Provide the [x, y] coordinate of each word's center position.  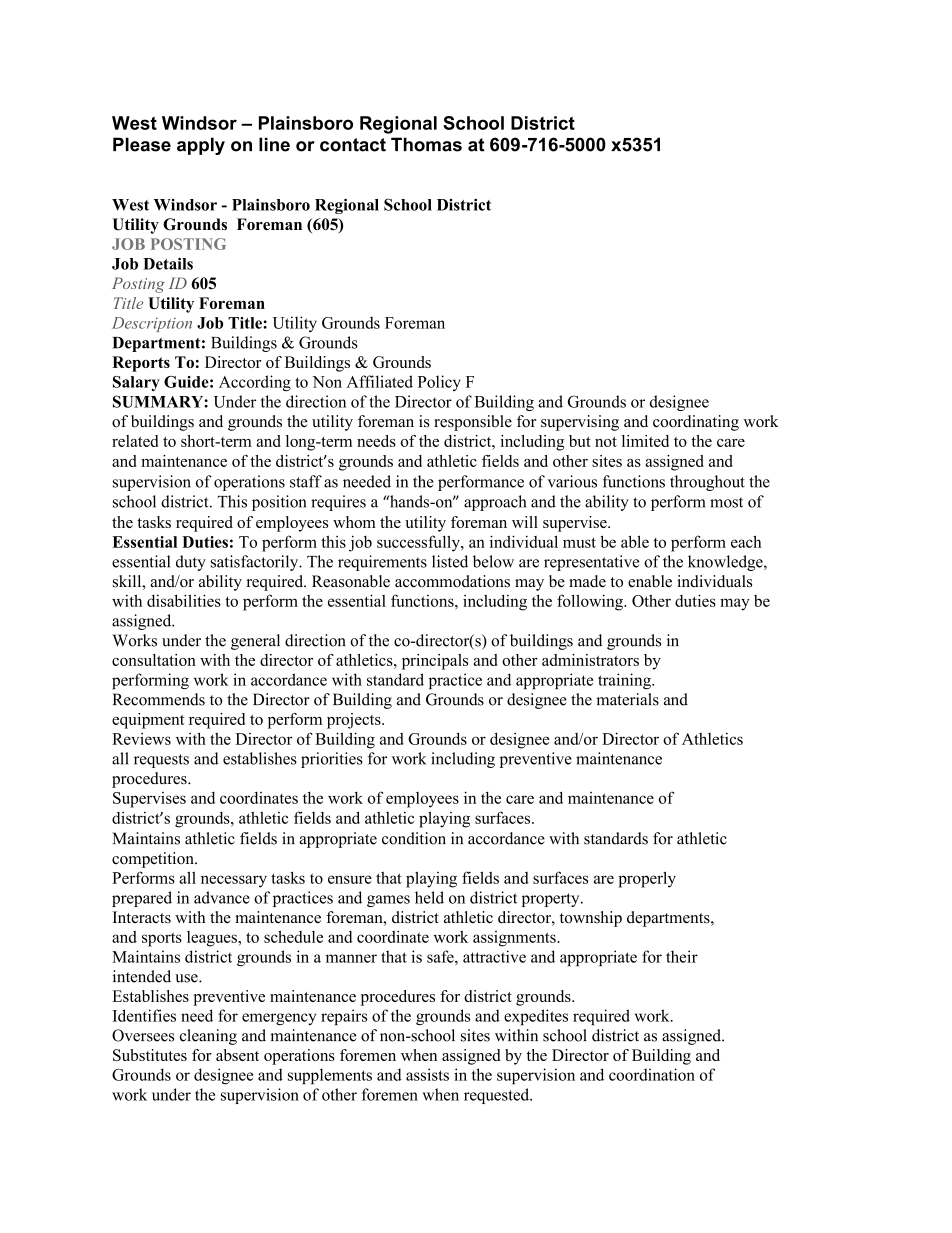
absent [237, 1055]
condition [414, 838]
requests [161, 761]
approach [495, 503]
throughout [707, 483]
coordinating [696, 423]
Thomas [426, 144]
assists [427, 1074]
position [279, 503]
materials [627, 699]
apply [201, 146]
